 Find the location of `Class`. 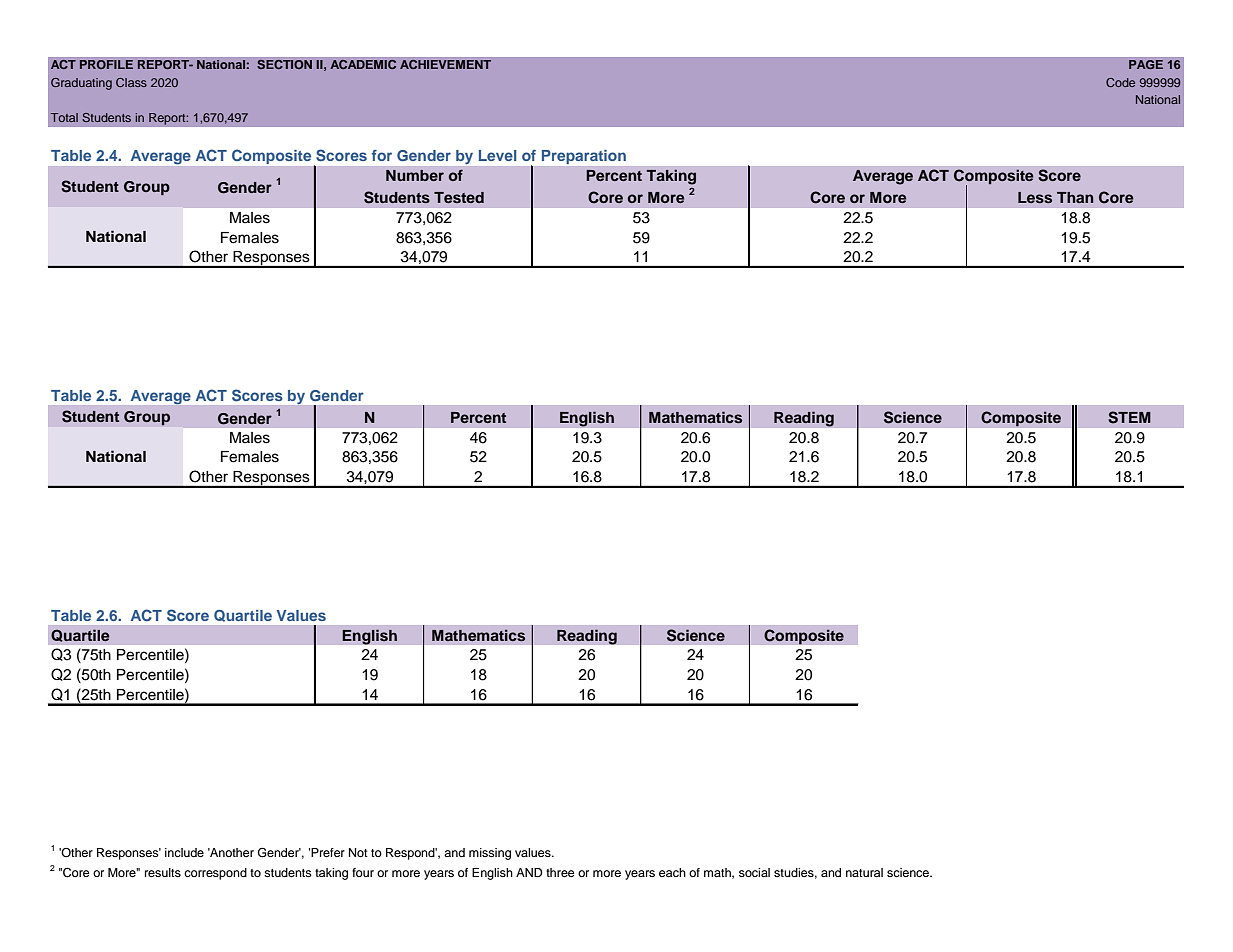

Class is located at coordinates (131, 82).
